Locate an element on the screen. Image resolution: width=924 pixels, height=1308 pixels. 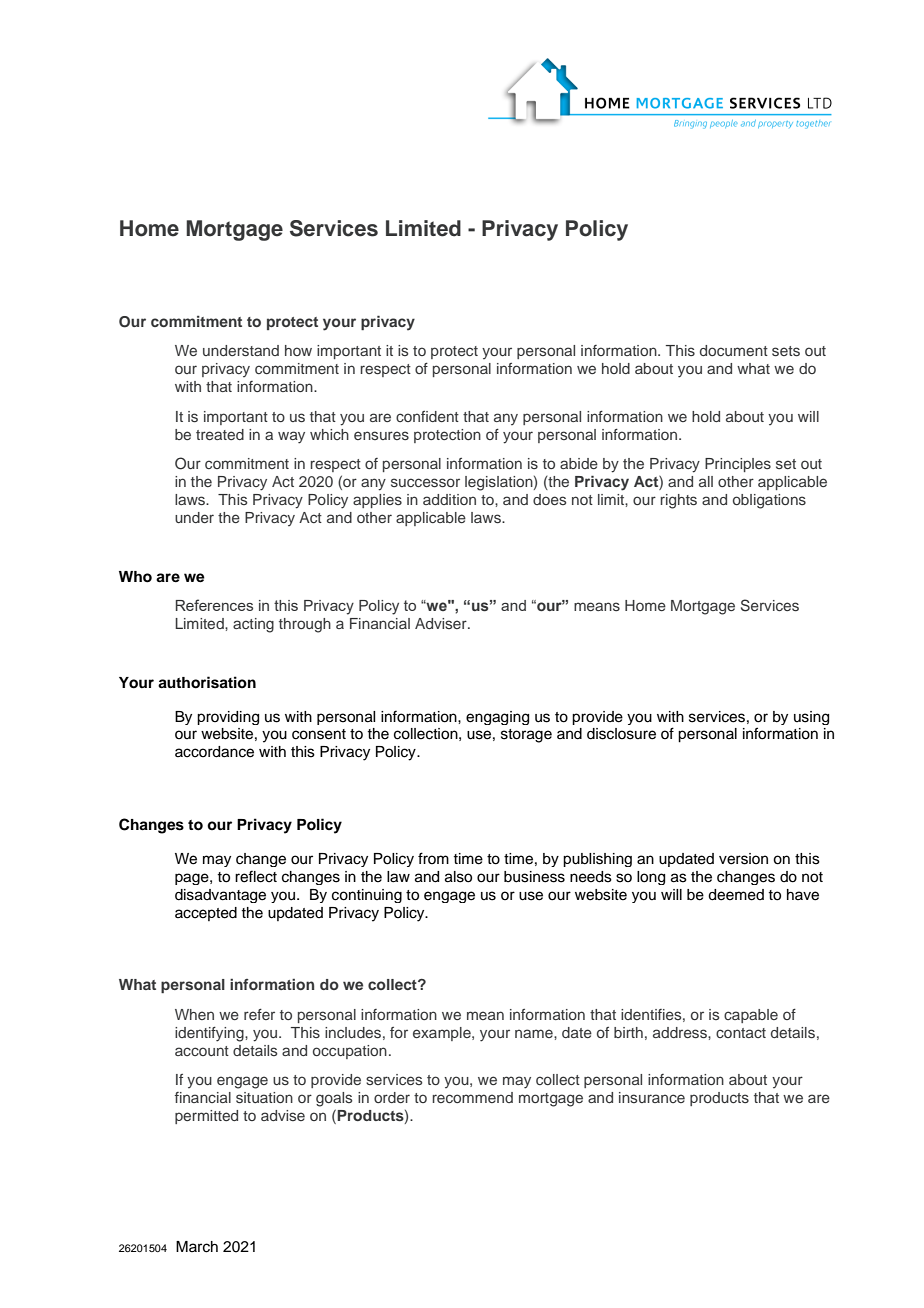
contact is located at coordinates (741, 1033).
